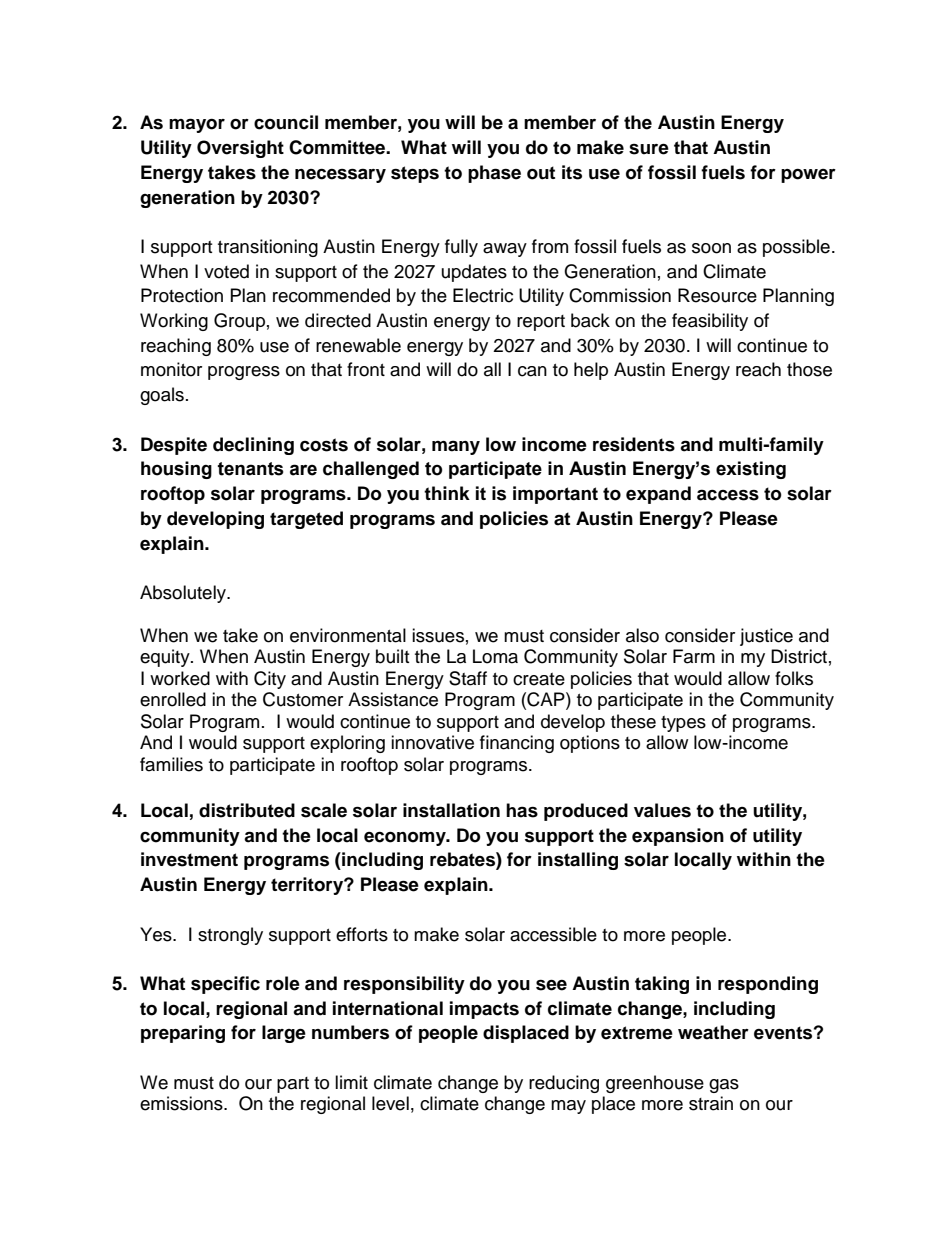 Image resolution: width=952 pixels, height=1233 pixels. What do you see at coordinates (456, 447) in the screenshot?
I see `many` at bounding box center [456, 447].
